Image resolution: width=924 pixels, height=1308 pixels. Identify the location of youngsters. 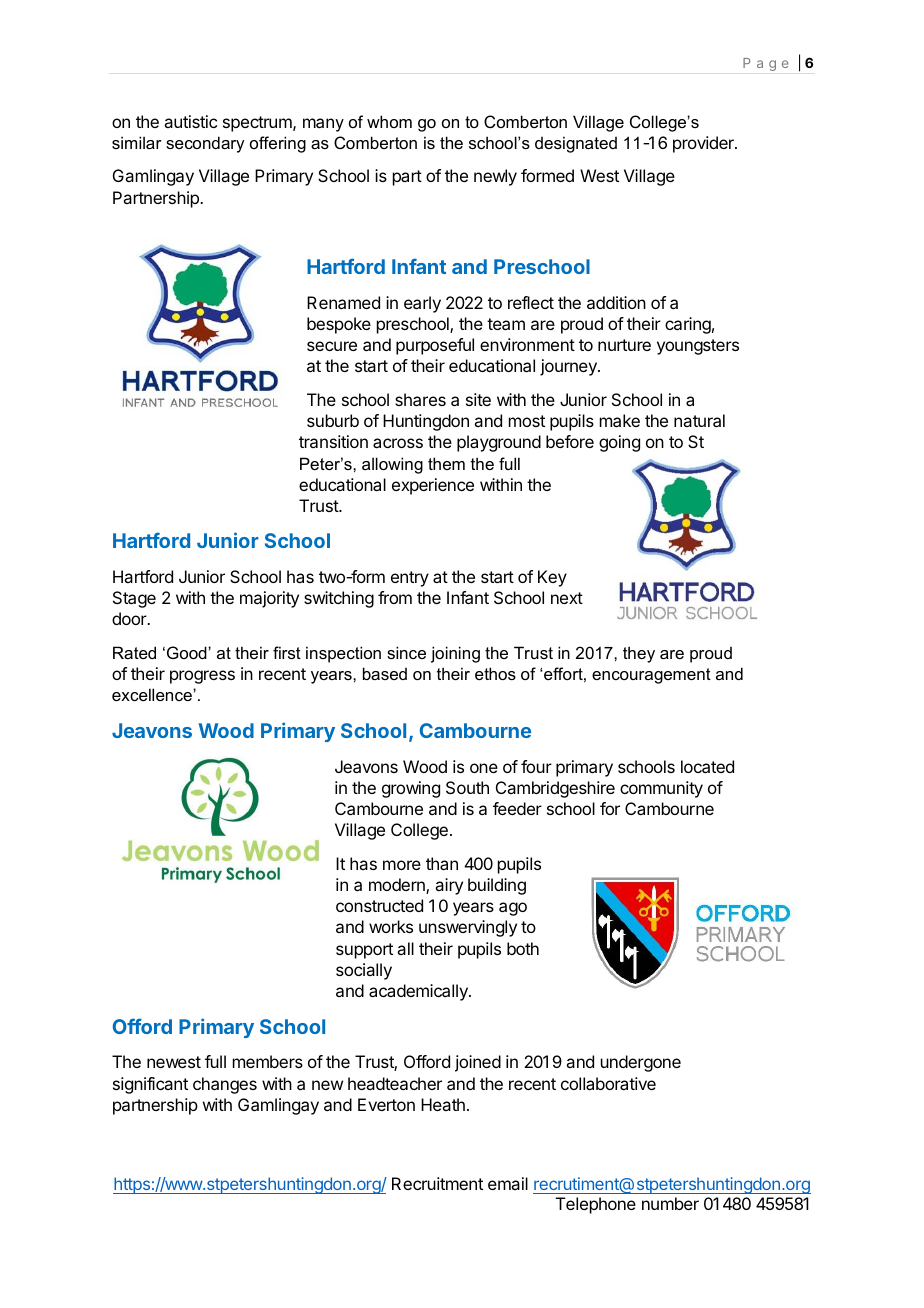
(698, 347).
